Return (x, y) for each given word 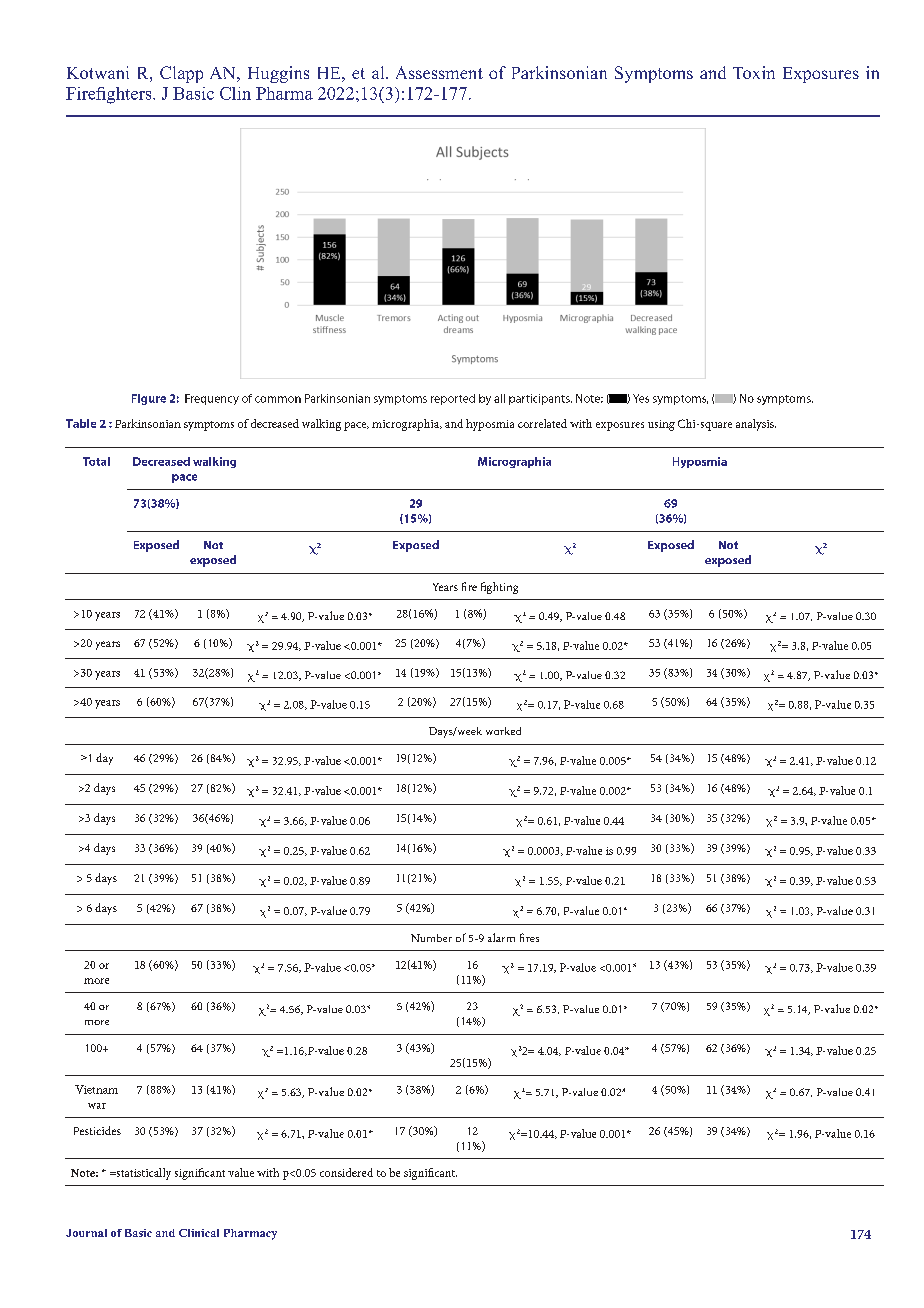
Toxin (754, 72)
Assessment (439, 72)
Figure (149, 399)
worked (503, 731)
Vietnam (96, 1089)
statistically (142, 1174)
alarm (501, 937)
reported (453, 399)
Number (431, 938)
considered (346, 1172)
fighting (499, 588)
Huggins (278, 74)
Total (96, 461)
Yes (641, 398)
